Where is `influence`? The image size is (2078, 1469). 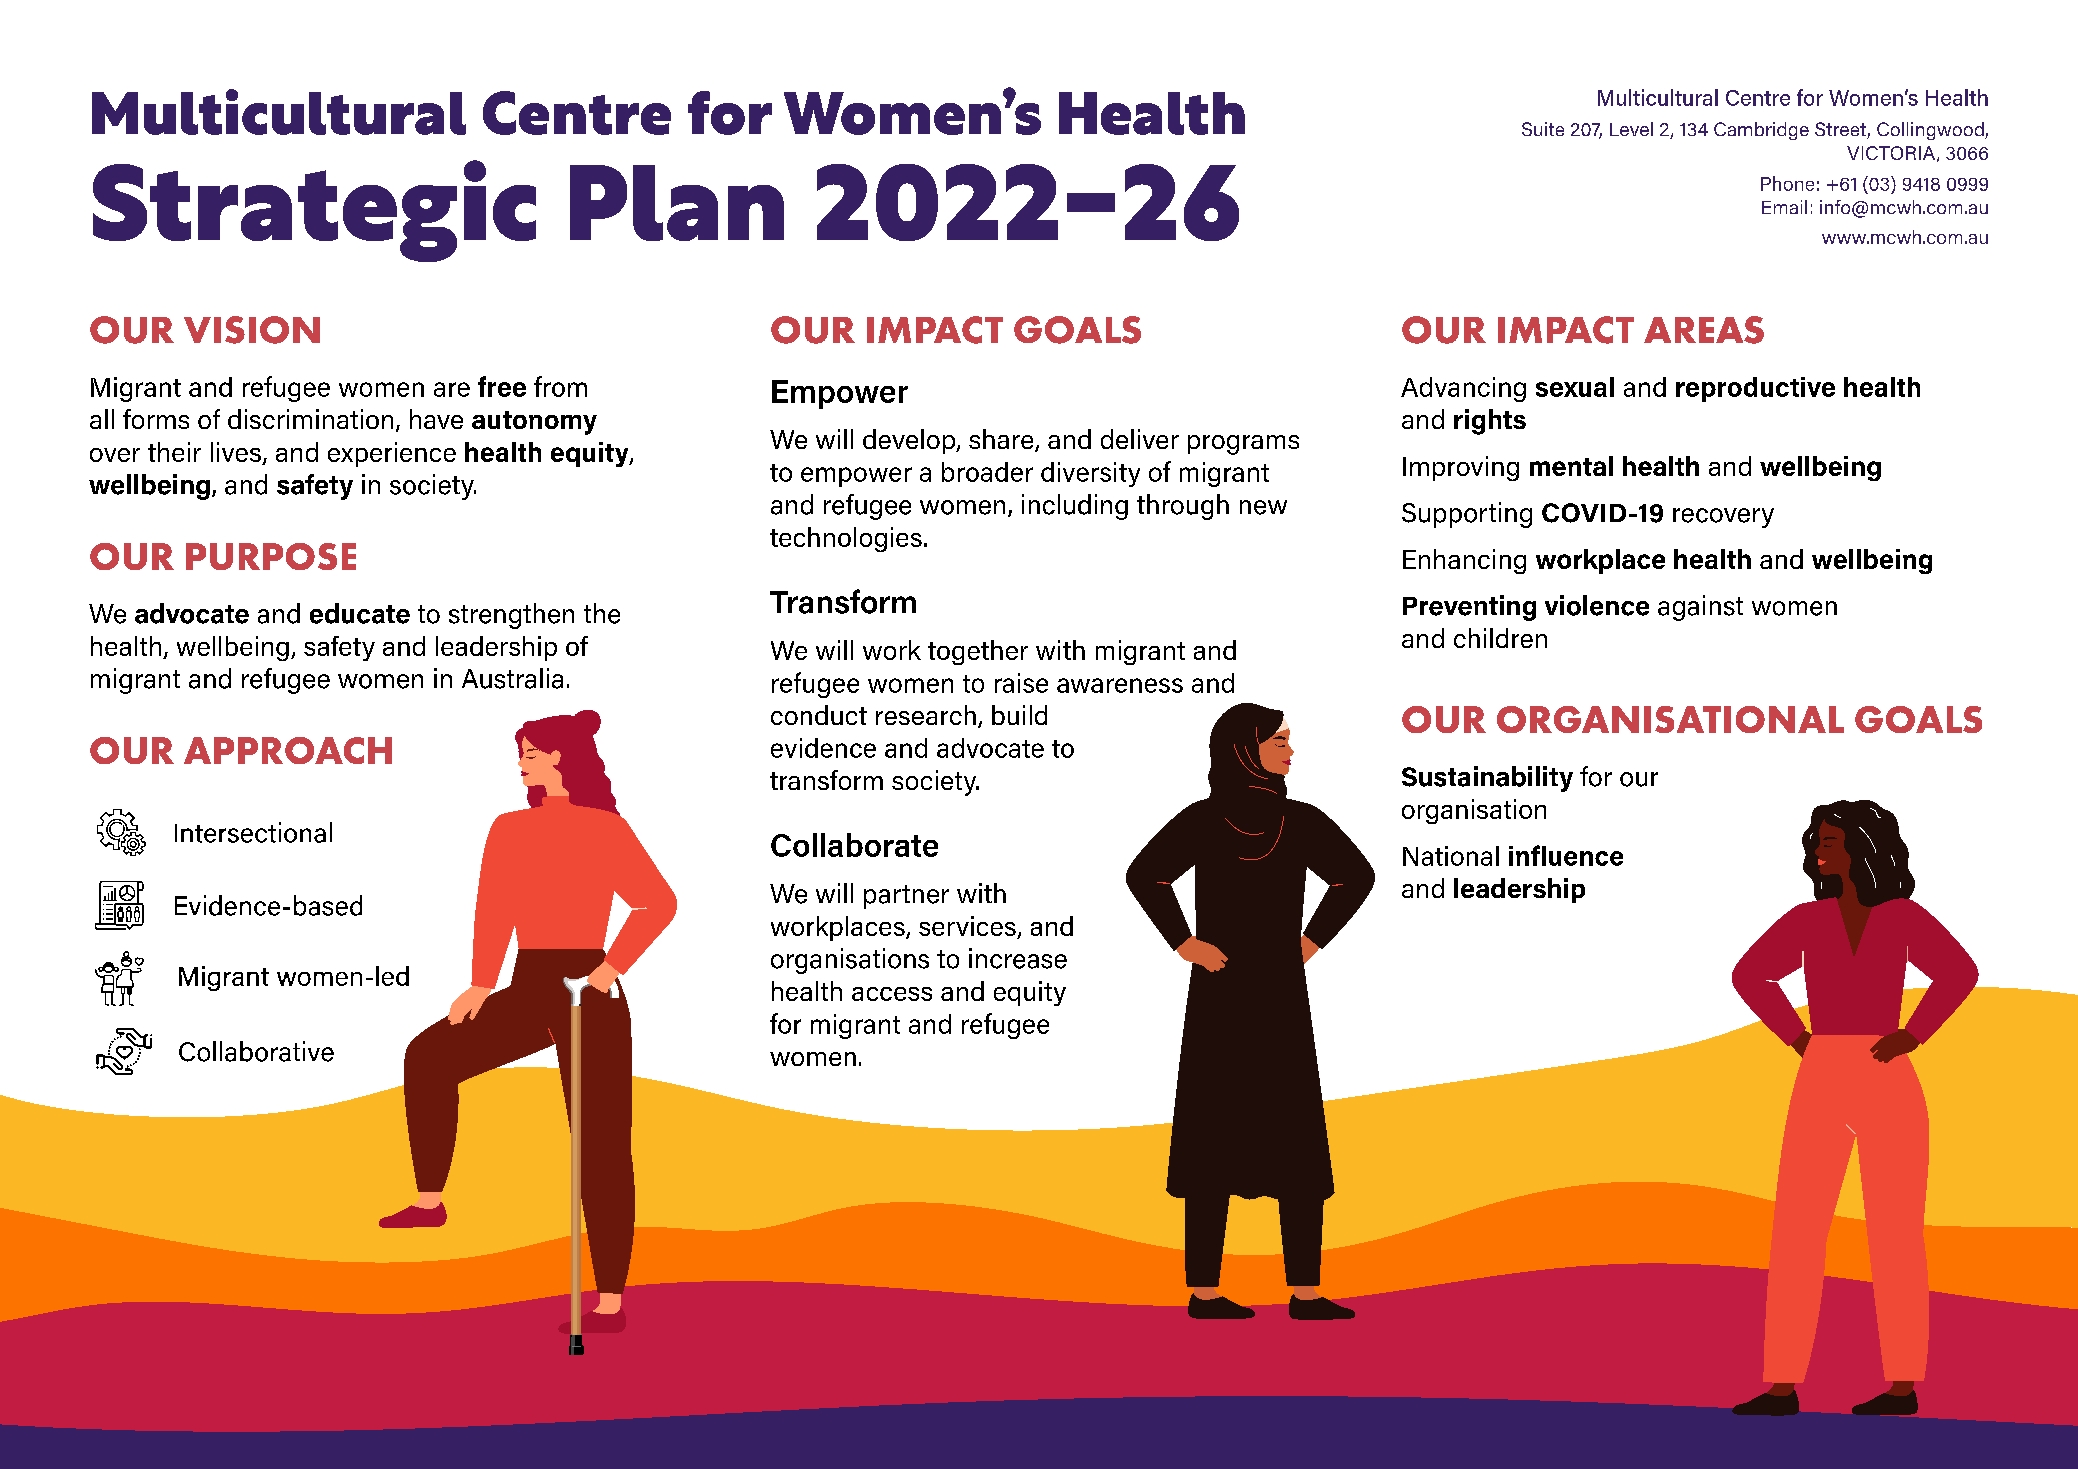
influence is located at coordinates (1566, 855).
